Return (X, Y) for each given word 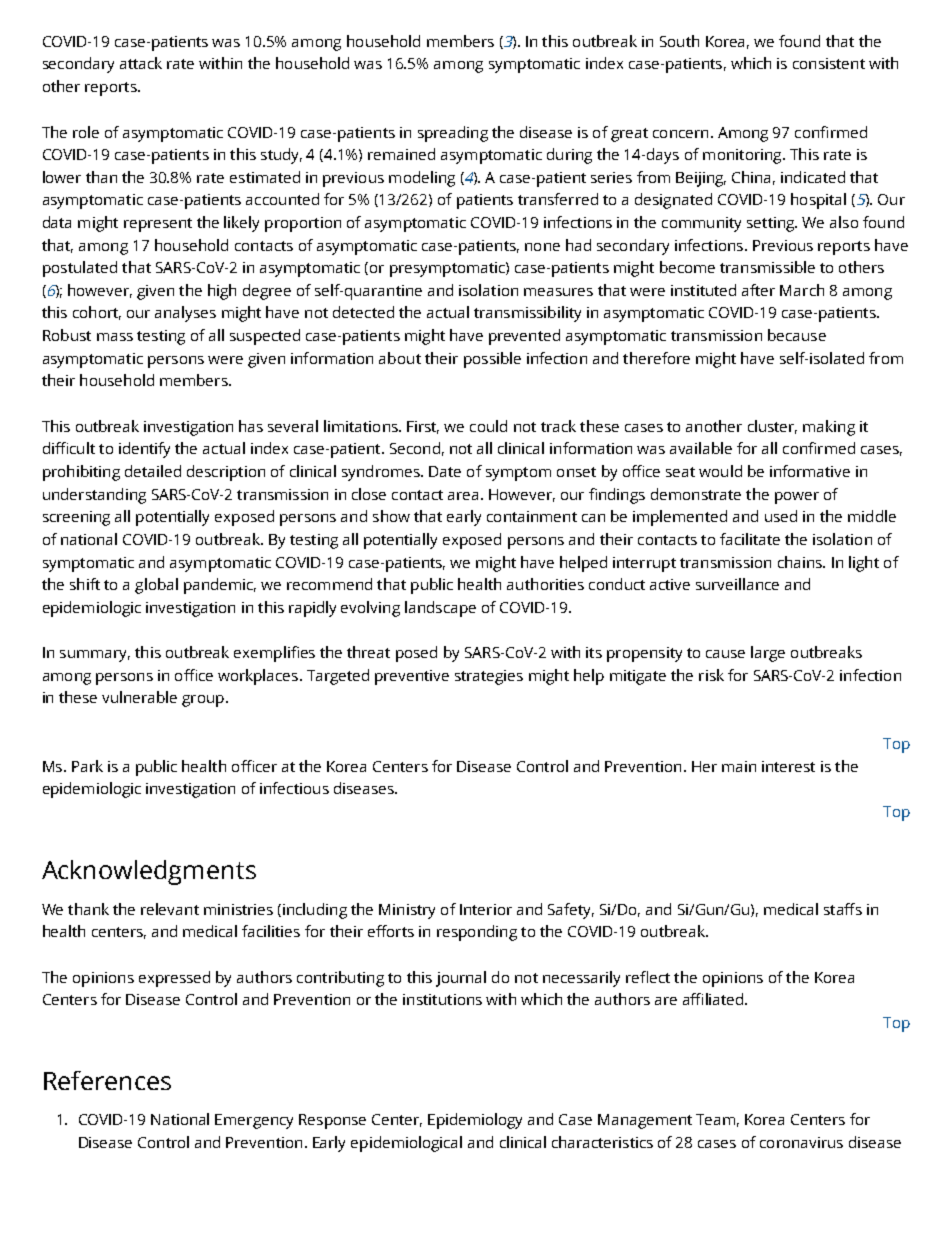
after (758, 290)
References (107, 1080)
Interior (486, 909)
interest (788, 766)
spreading (453, 134)
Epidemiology (475, 1121)
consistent (829, 63)
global (156, 586)
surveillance (737, 584)
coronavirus (801, 1142)
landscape (440, 609)
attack (141, 63)
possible (492, 360)
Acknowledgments (149, 872)
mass (115, 337)
